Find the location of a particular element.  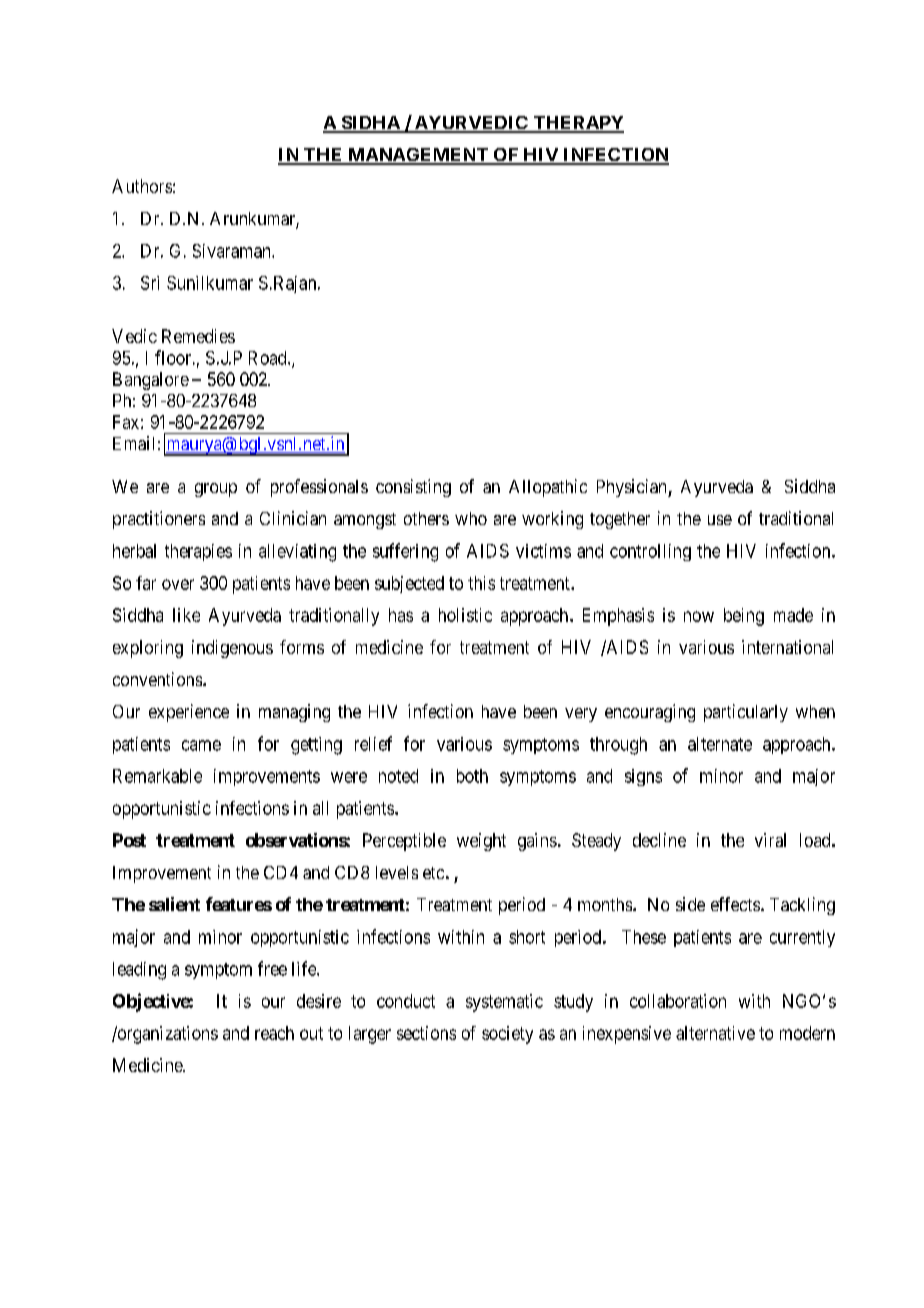

MANAGEMENT is located at coordinates (418, 156).
